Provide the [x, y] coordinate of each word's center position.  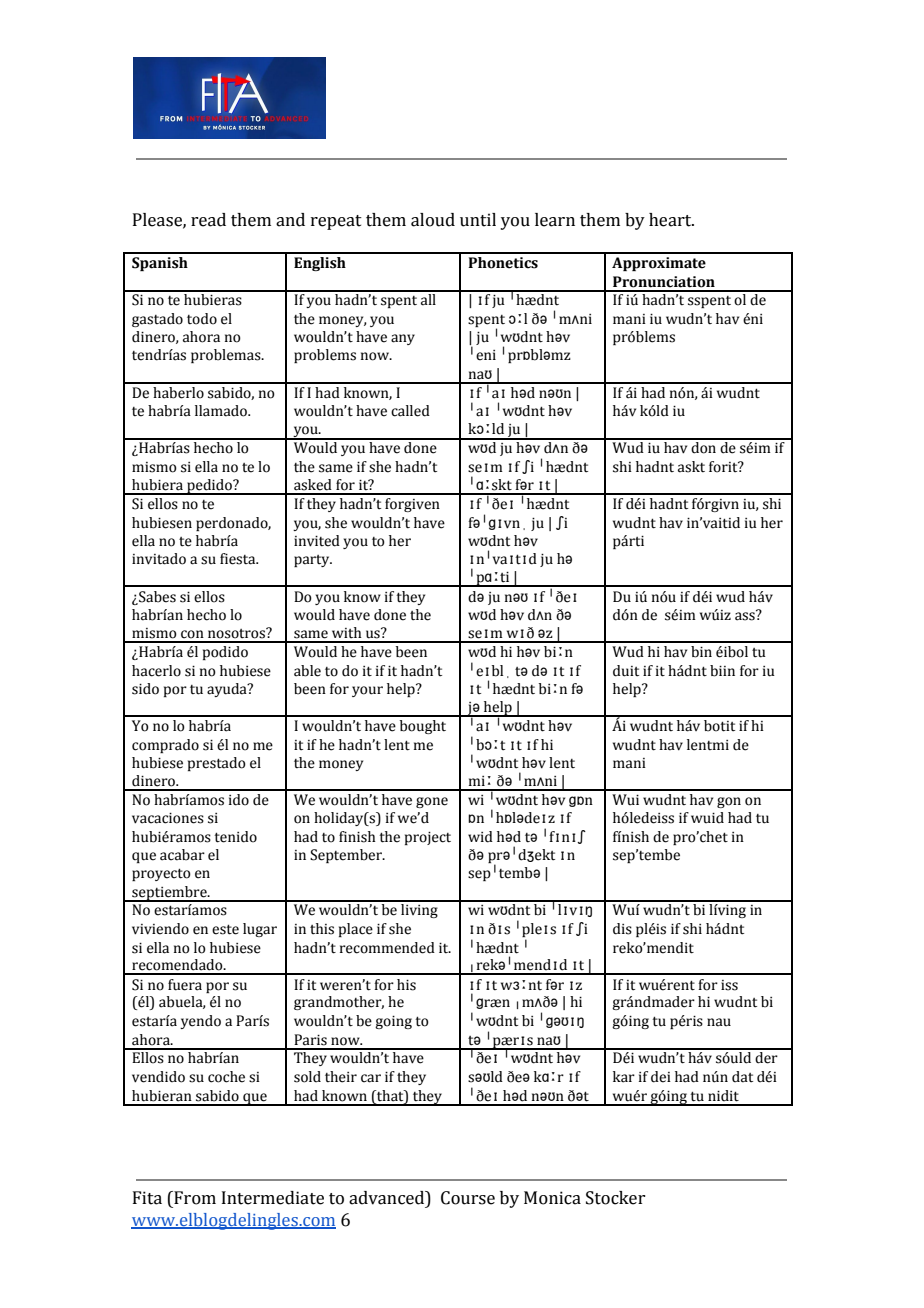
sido [145, 689]
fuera [185, 985]
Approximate [659, 264]
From [194, 1198]
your [367, 691]
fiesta [239, 559]
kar [624, 1077]
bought [423, 727]
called [410, 411]
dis [622, 929]
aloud [433, 220]
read [208, 220]
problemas [227, 356]
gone [432, 802]
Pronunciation [664, 282]
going [393, 1022]
